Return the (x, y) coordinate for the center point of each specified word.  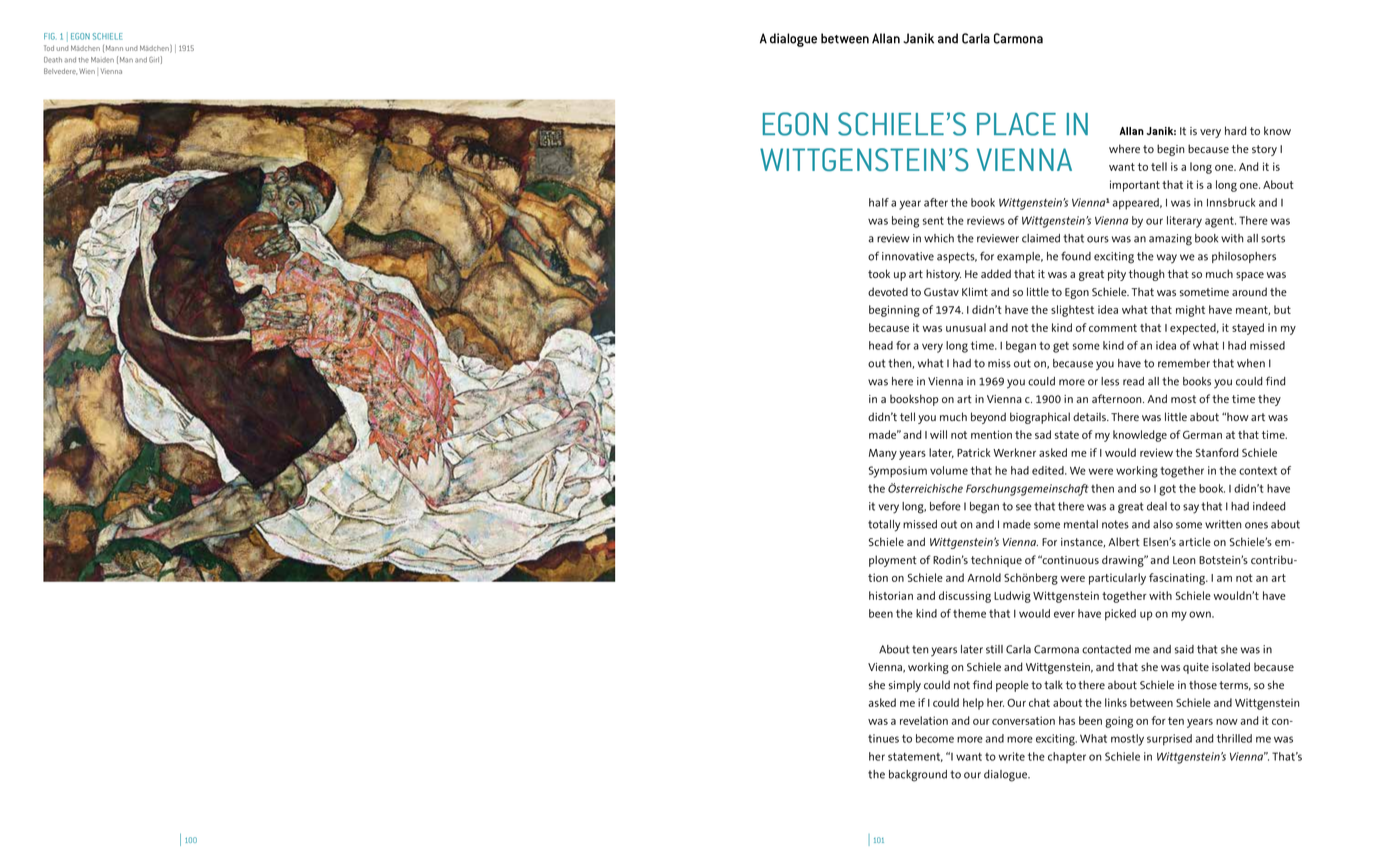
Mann (114, 48)
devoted (888, 291)
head (881, 345)
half (879, 202)
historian (891, 595)
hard (1236, 130)
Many (883, 454)
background (918, 776)
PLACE (1016, 124)
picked (1120, 615)
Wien (87, 71)
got (1167, 490)
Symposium (898, 472)
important (1135, 186)
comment (1113, 328)
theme (969, 613)
